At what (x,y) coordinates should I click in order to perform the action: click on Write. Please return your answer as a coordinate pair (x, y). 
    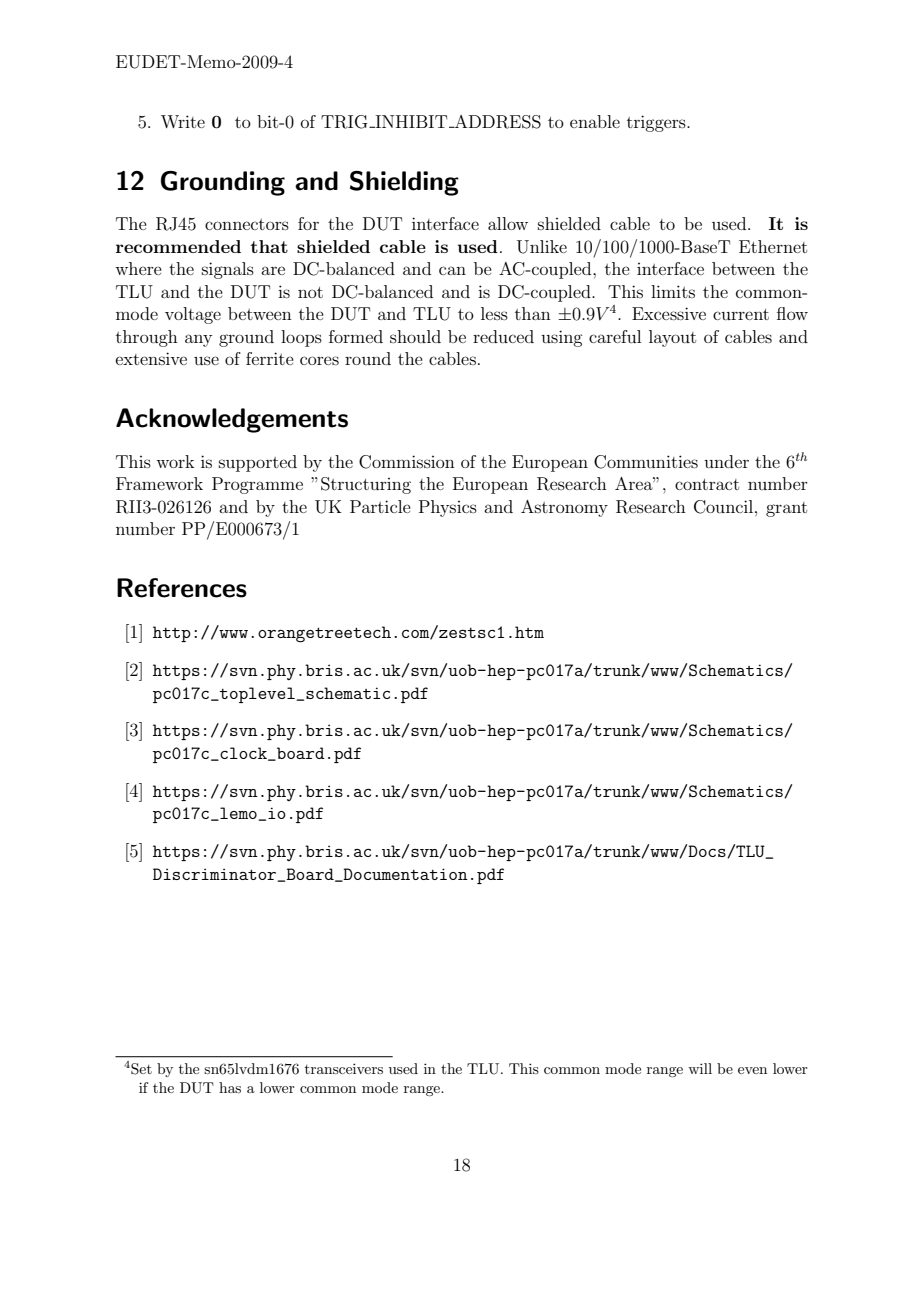
    Looking at the image, I should click on (183, 121).
